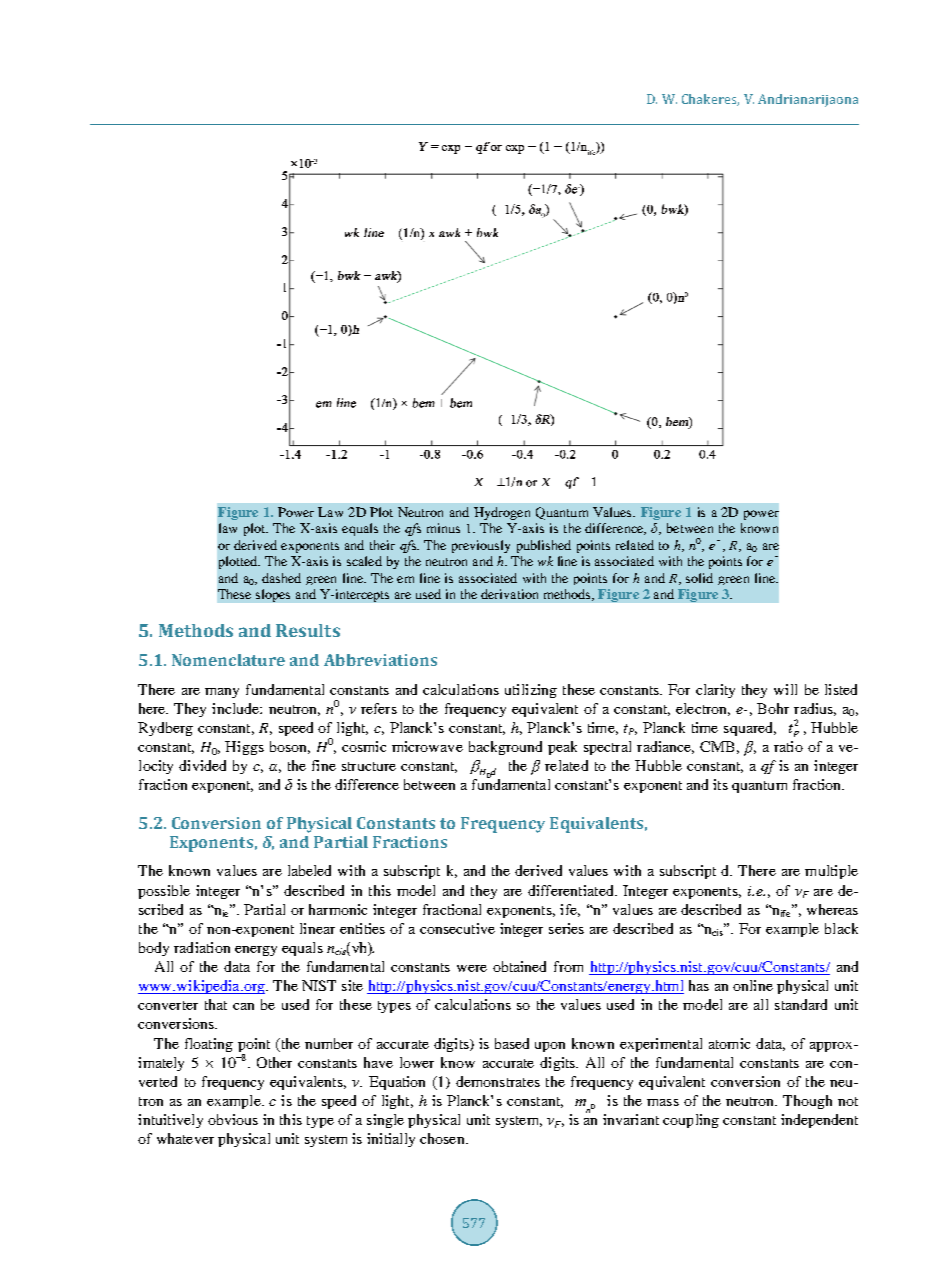 This screenshot has height=1288, width=949. I want to click on dashed, so click(281, 578).
